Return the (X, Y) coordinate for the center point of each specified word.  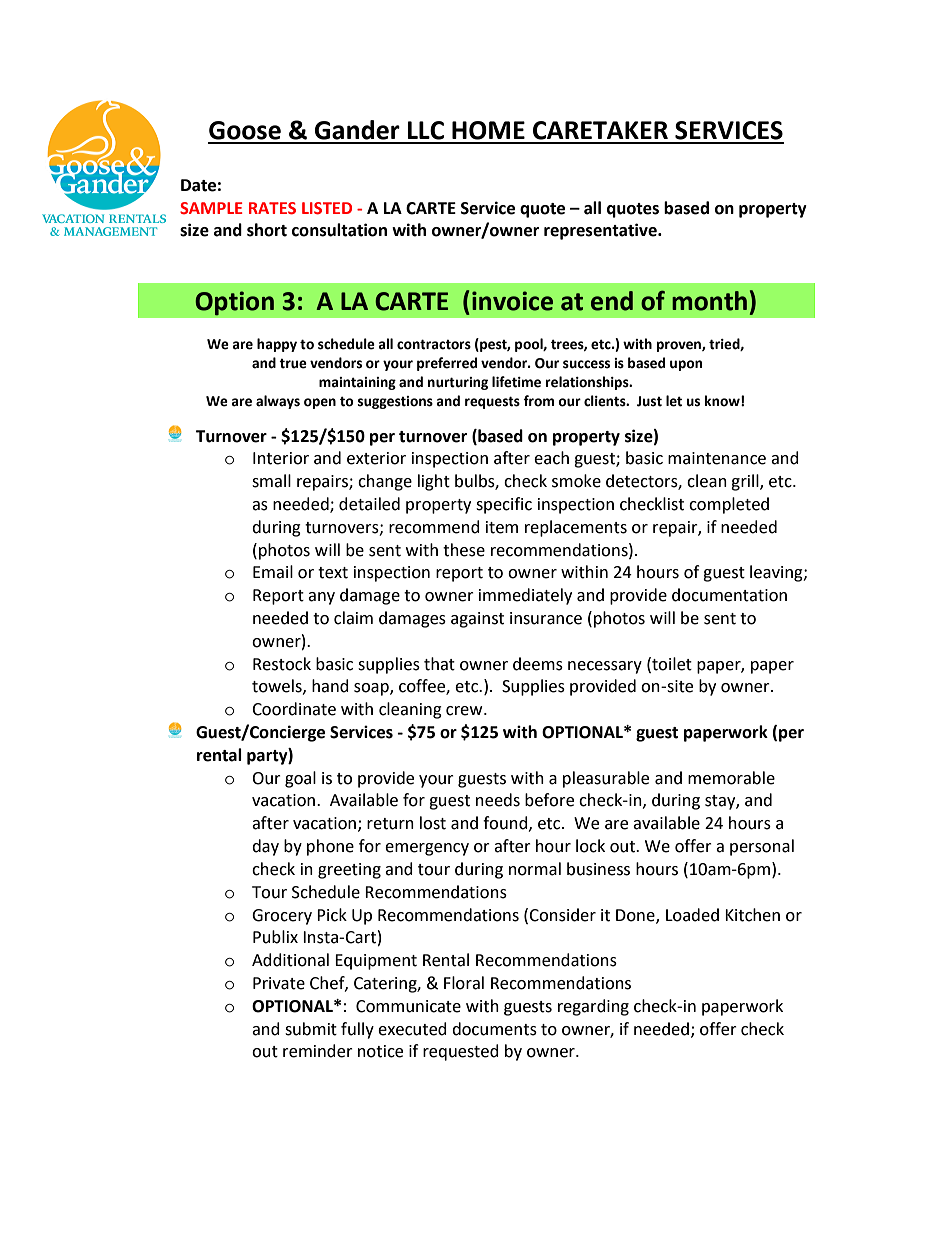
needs (498, 800)
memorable (731, 778)
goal (300, 779)
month (709, 301)
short (267, 230)
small (271, 481)
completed (729, 505)
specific (504, 505)
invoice (512, 301)
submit (311, 1029)
